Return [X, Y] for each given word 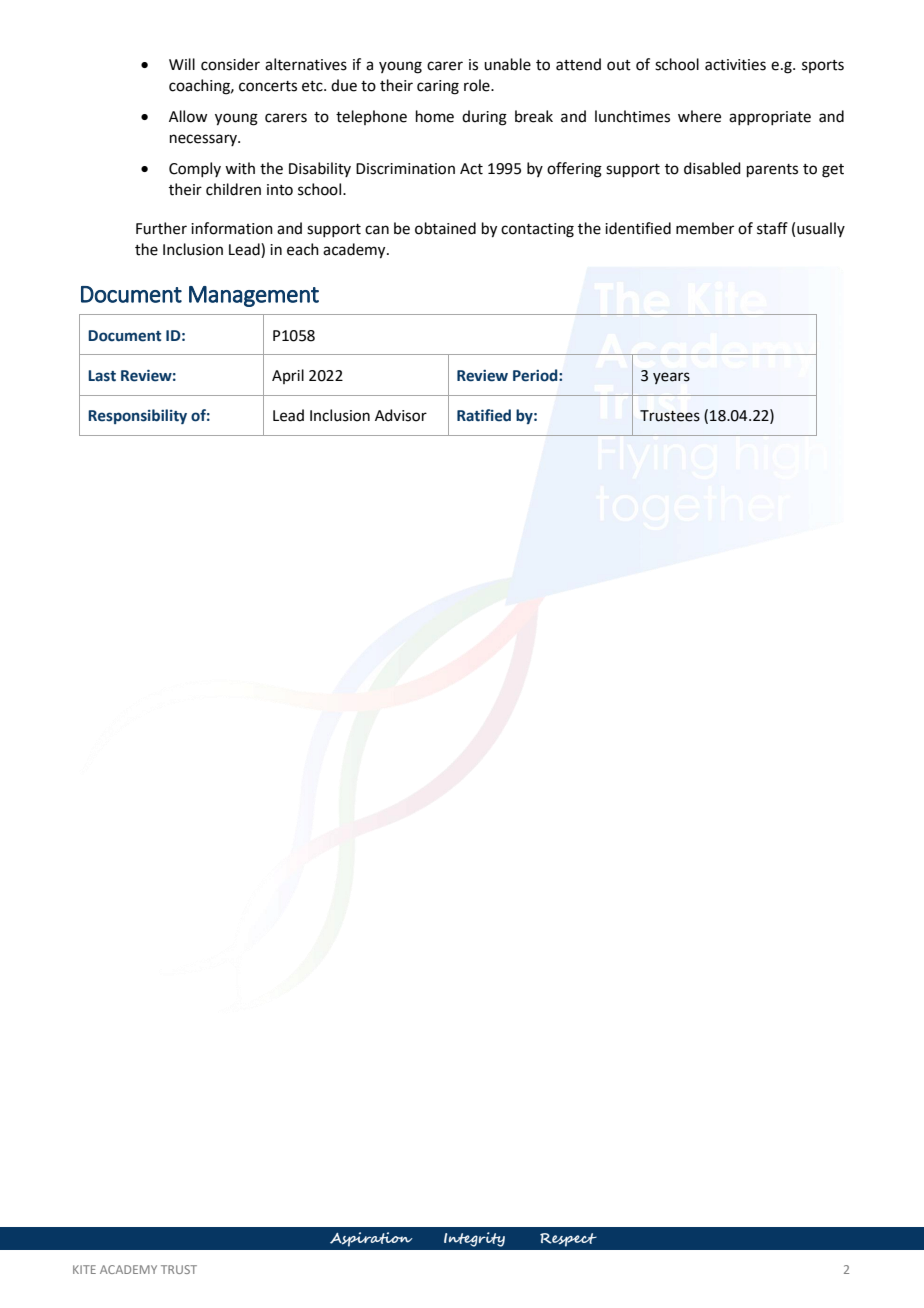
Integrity [474, 1239]
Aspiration [371, 1239]
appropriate [770, 118]
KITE [84, 1269]
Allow [188, 116]
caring [438, 87]
